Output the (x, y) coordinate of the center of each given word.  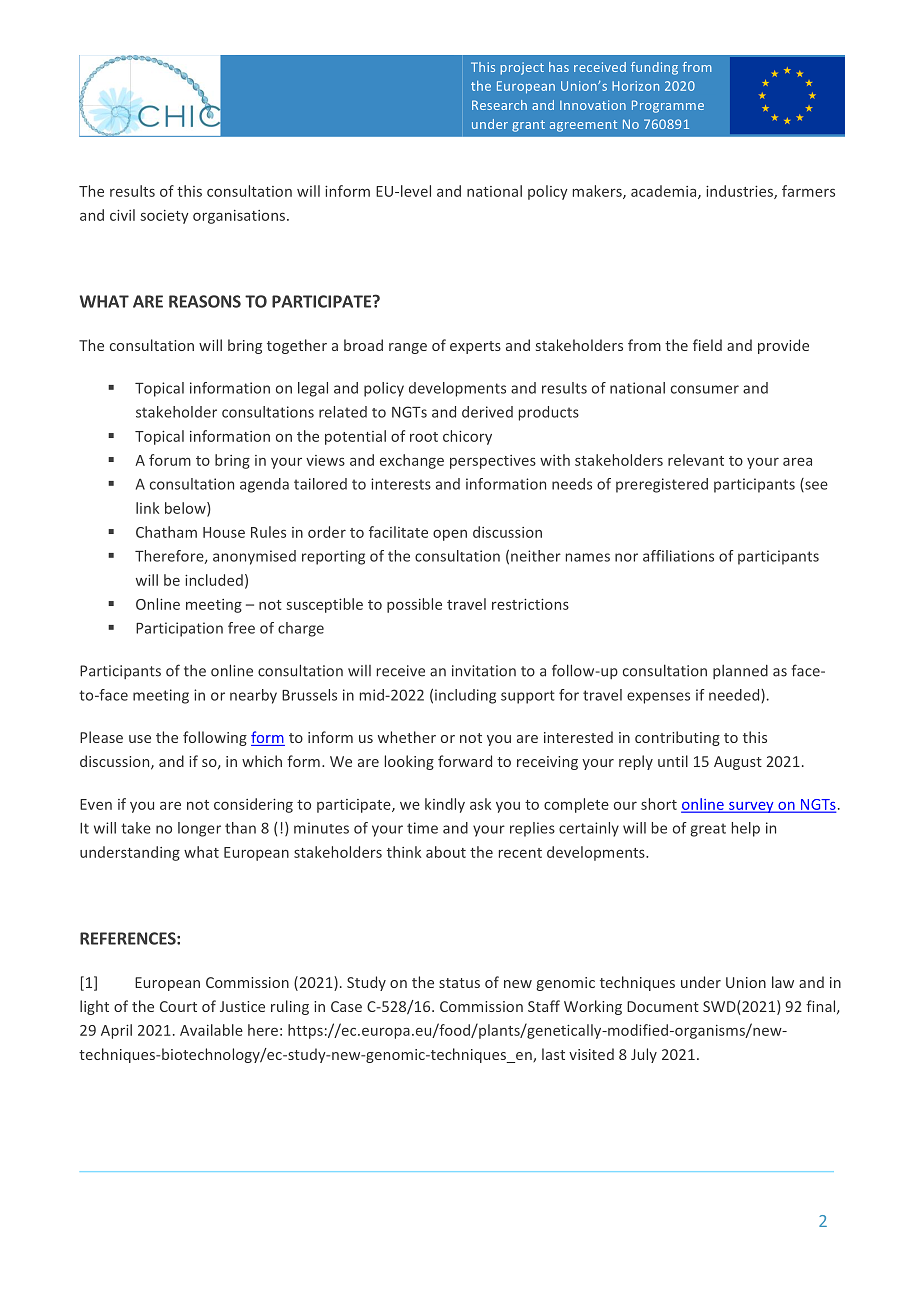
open (450, 535)
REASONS (205, 301)
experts (475, 347)
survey (751, 807)
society (164, 217)
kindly (445, 805)
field (707, 345)
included (214, 580)
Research (499, 105)
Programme (668, 106)
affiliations (678, 556)
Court (178, 1006)
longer (199, 829)
